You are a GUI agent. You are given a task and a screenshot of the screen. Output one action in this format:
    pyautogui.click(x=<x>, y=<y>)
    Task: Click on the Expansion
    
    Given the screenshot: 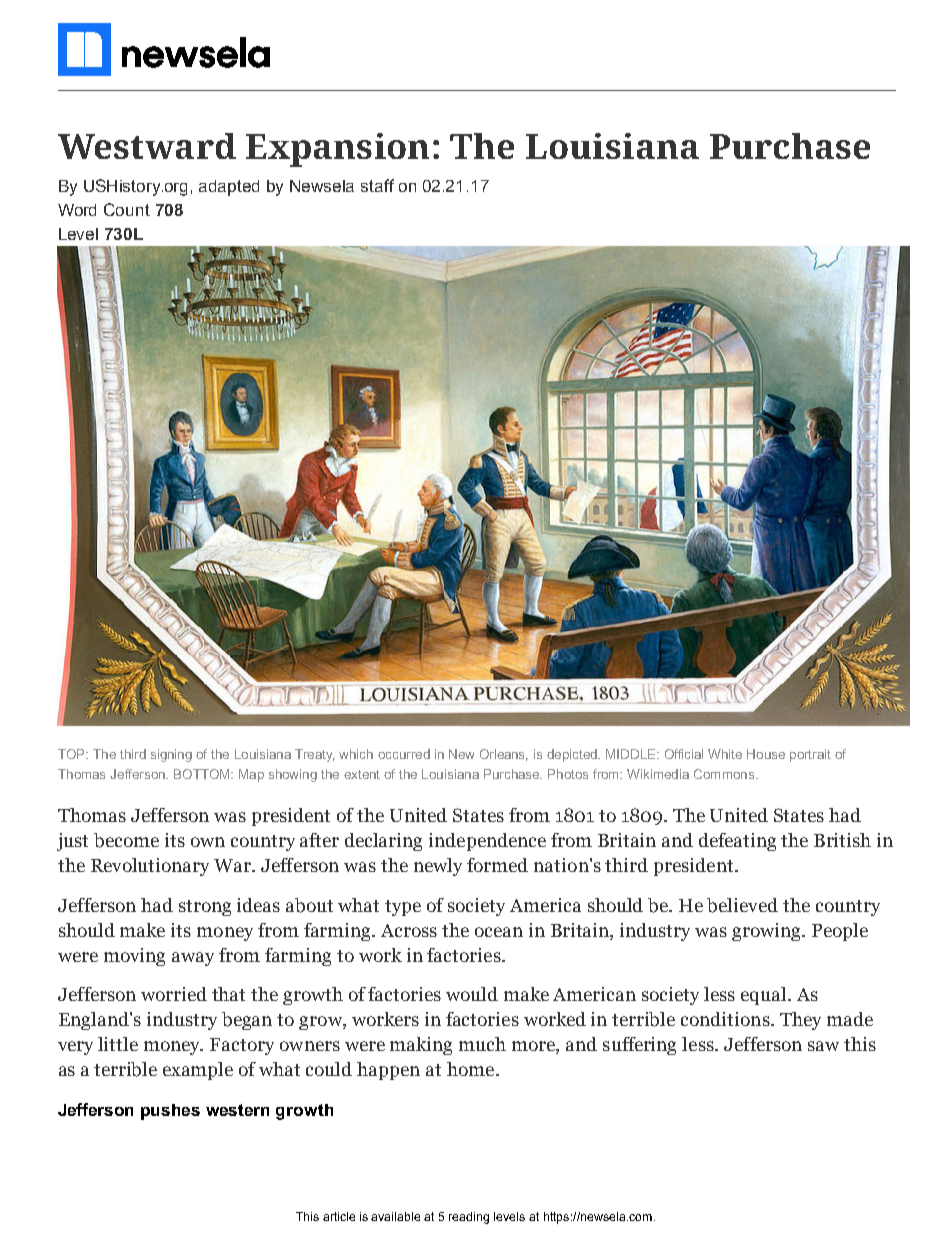 What is the action you would take?
    pyautogui.click(x=337, y=150)
